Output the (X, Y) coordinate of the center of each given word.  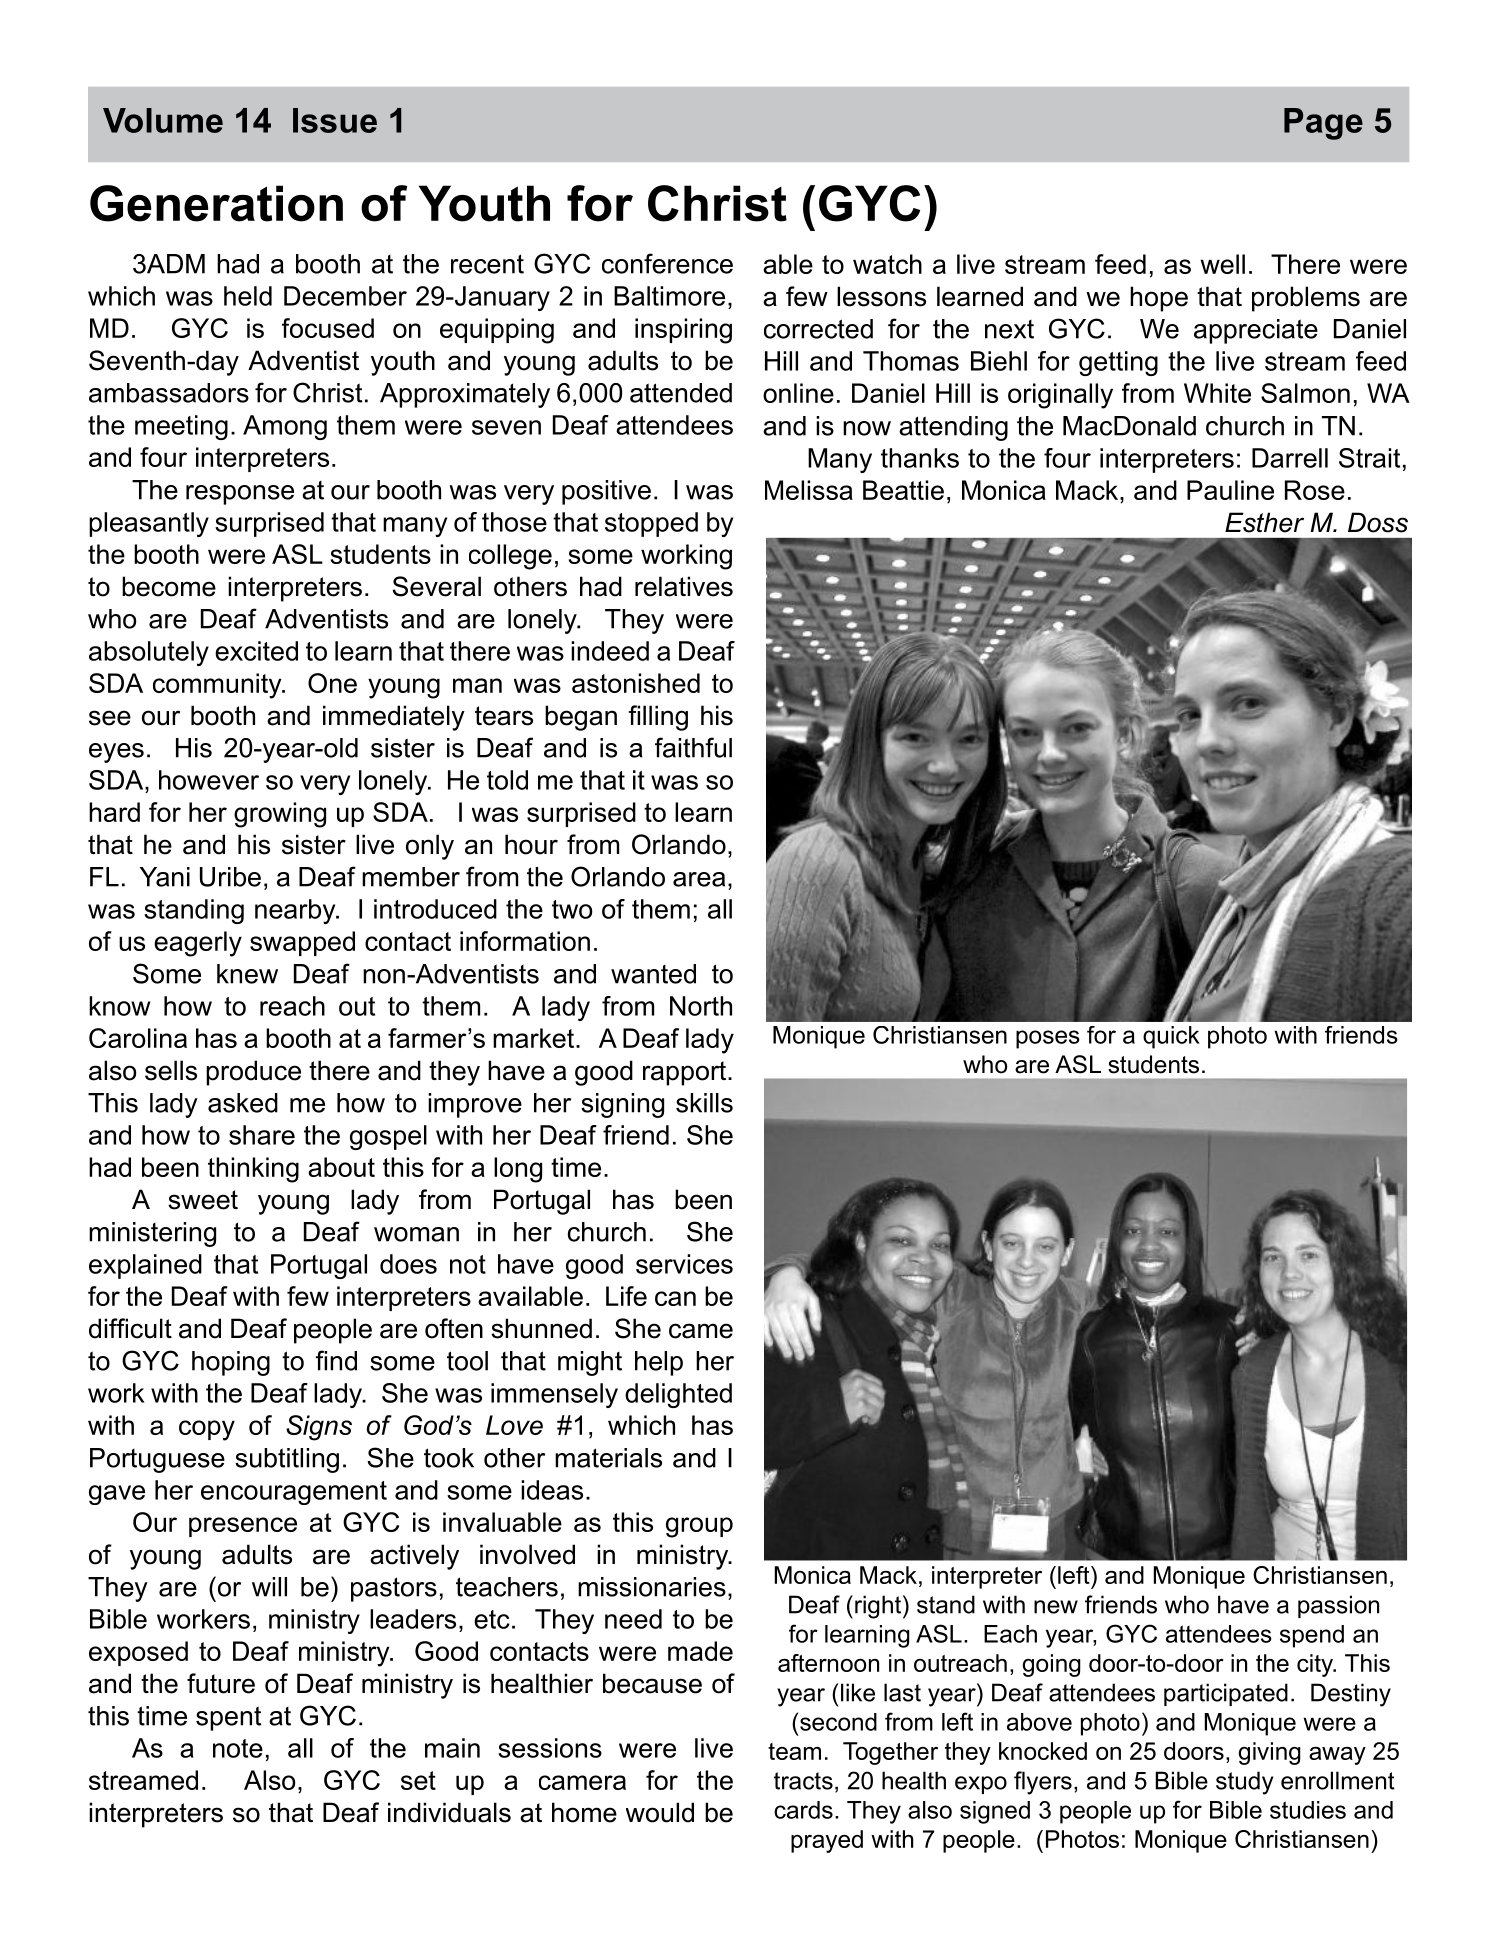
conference (667, 263)
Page (1323, 124)
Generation (216, 203)
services (684, 1264)
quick (1171, 1037)
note (238, 1748)
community (218, 686)
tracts (803, 1781)
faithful (693, 747)
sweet (203, 1200)
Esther (1264, 522)
